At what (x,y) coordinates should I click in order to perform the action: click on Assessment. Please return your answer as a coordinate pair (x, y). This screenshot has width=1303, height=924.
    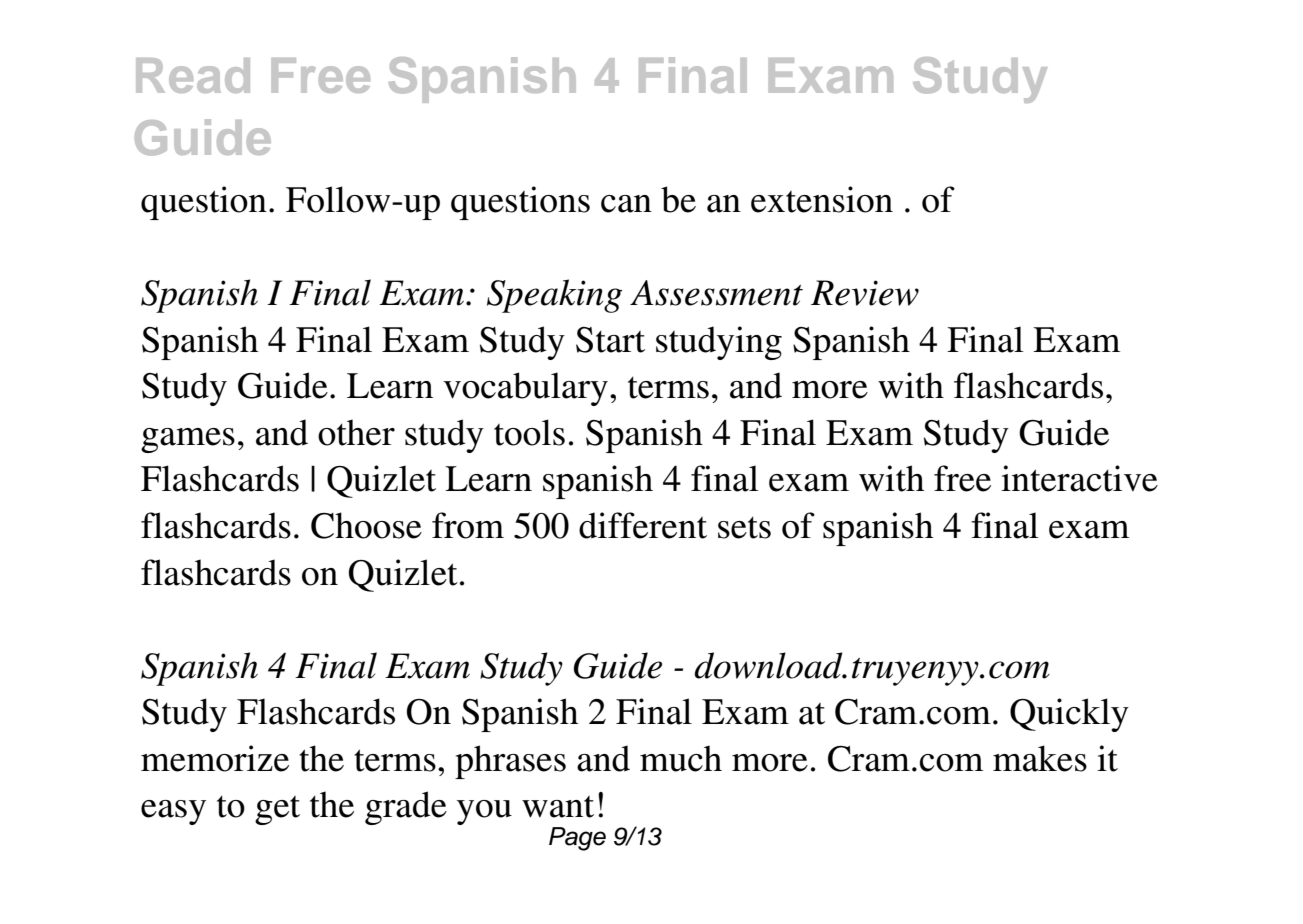
    Looking at the image, I should click on (716, 293).
